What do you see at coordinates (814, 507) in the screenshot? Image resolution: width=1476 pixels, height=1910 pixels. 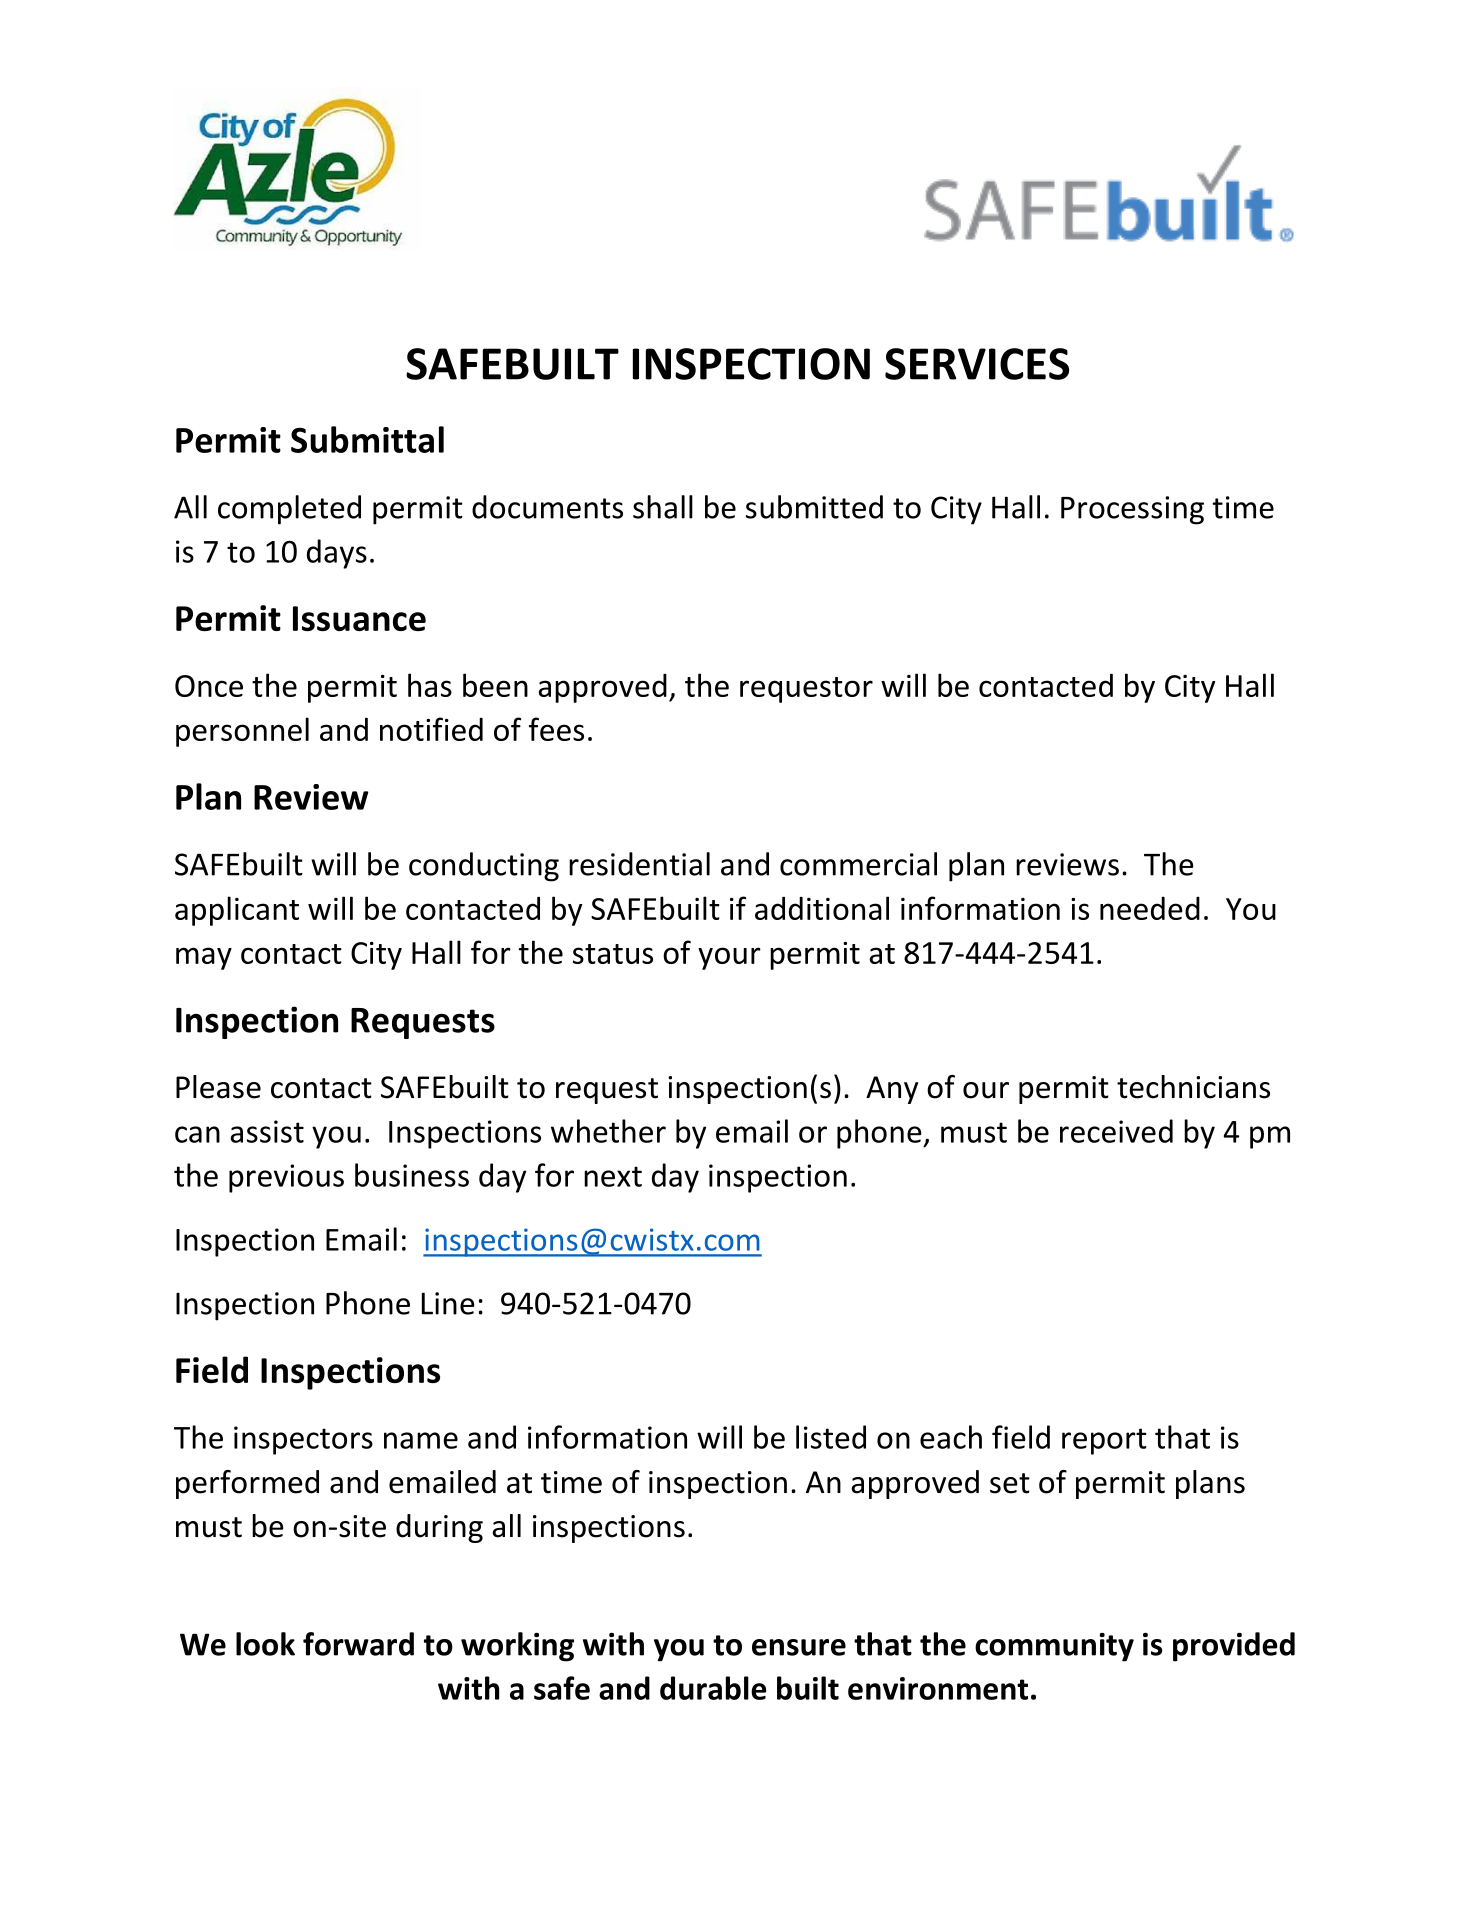 I see `submitted` at bounding box center [814, 507].
